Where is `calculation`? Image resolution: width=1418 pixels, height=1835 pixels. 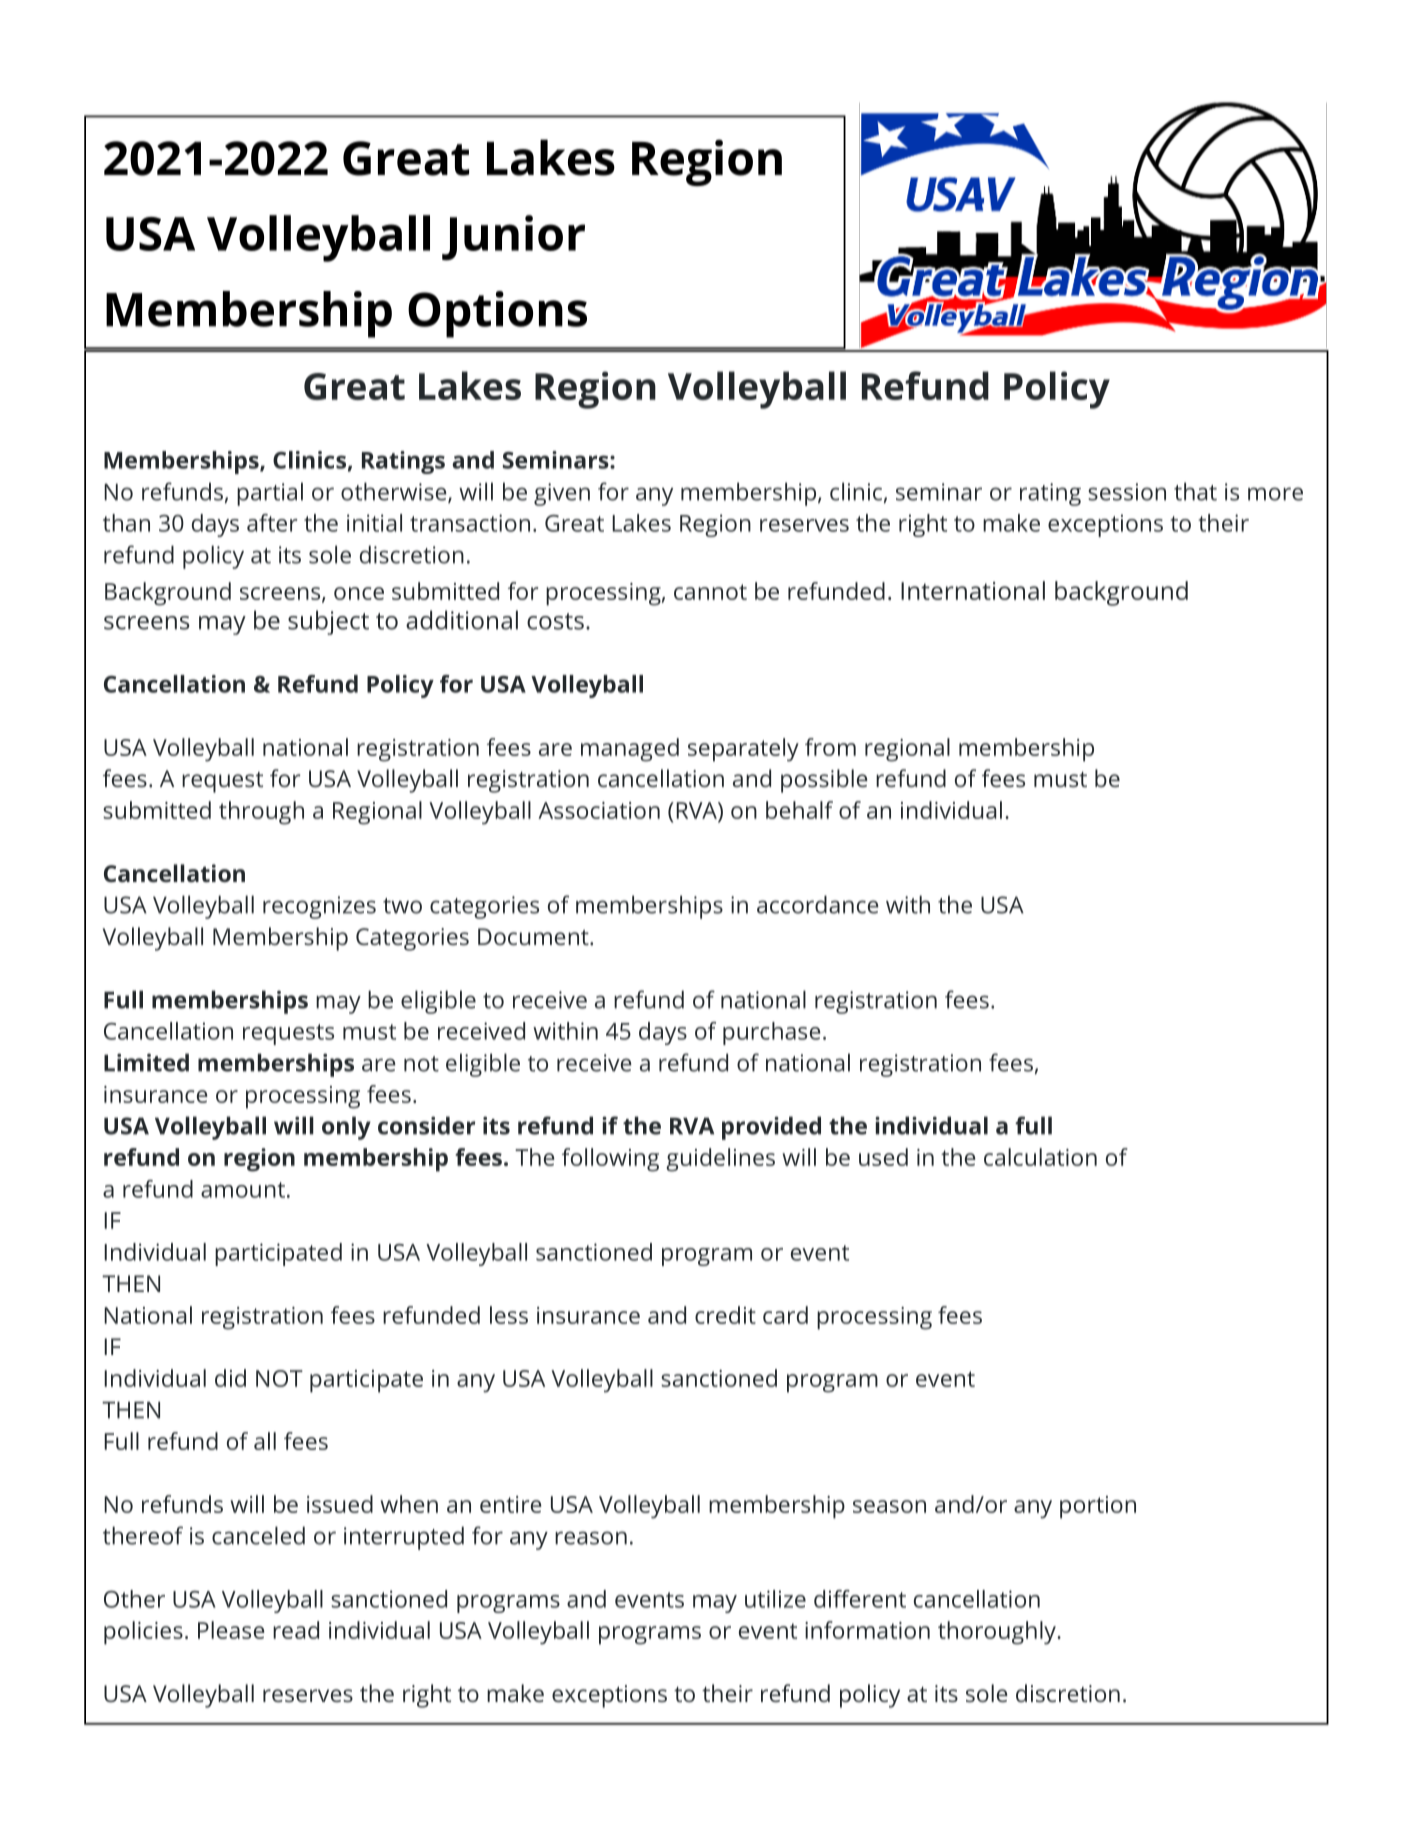
calculation is located at coordinates (1040, 1157).
